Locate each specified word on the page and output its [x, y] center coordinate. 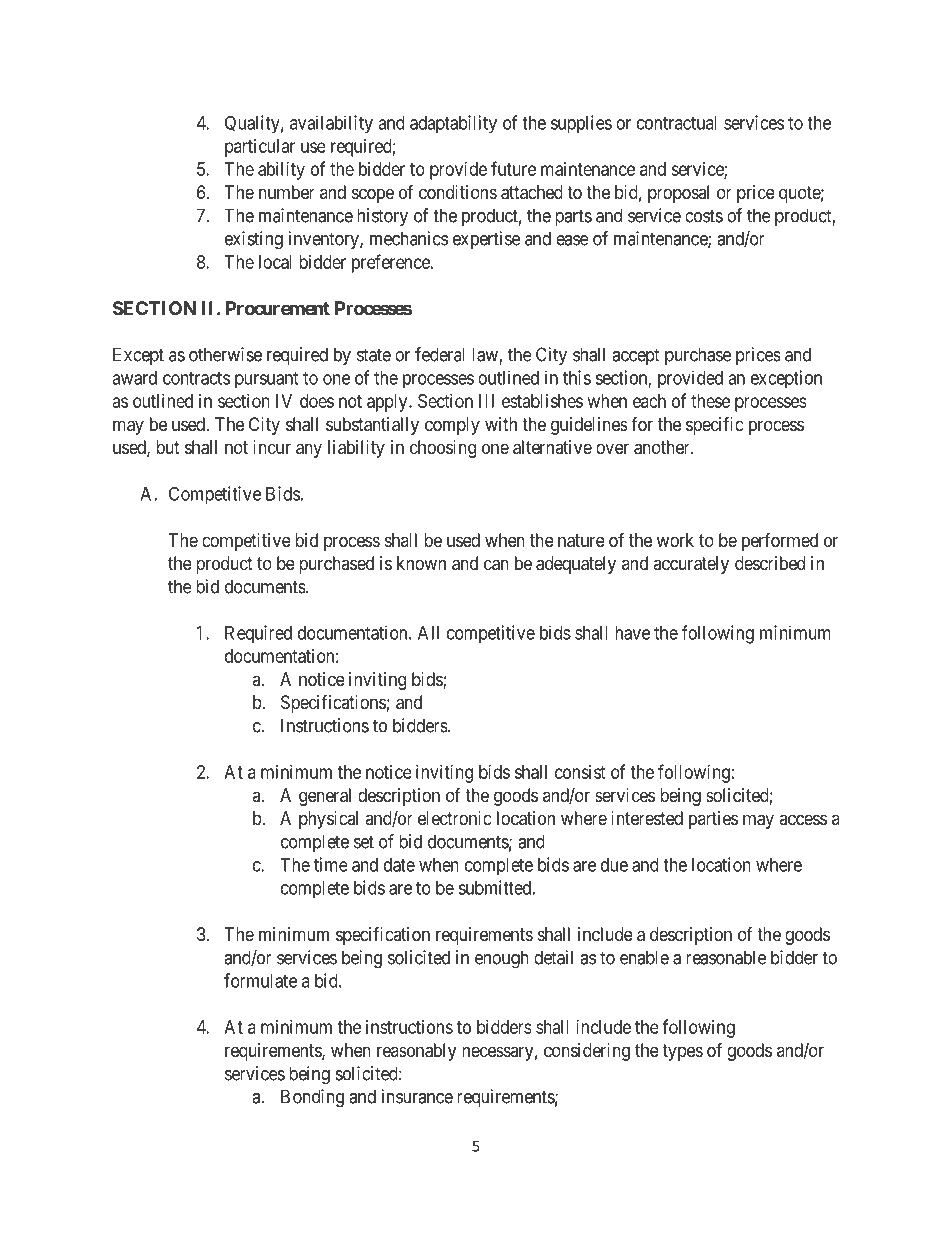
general [325, 797]
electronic [455, 818]
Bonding [312, 1098]
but [168, 447]
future [513, 168]
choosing [443, 449]
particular [260, 148]
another [663, 447]
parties [713, 820]
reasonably [416, 1052]
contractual [677, 123]
